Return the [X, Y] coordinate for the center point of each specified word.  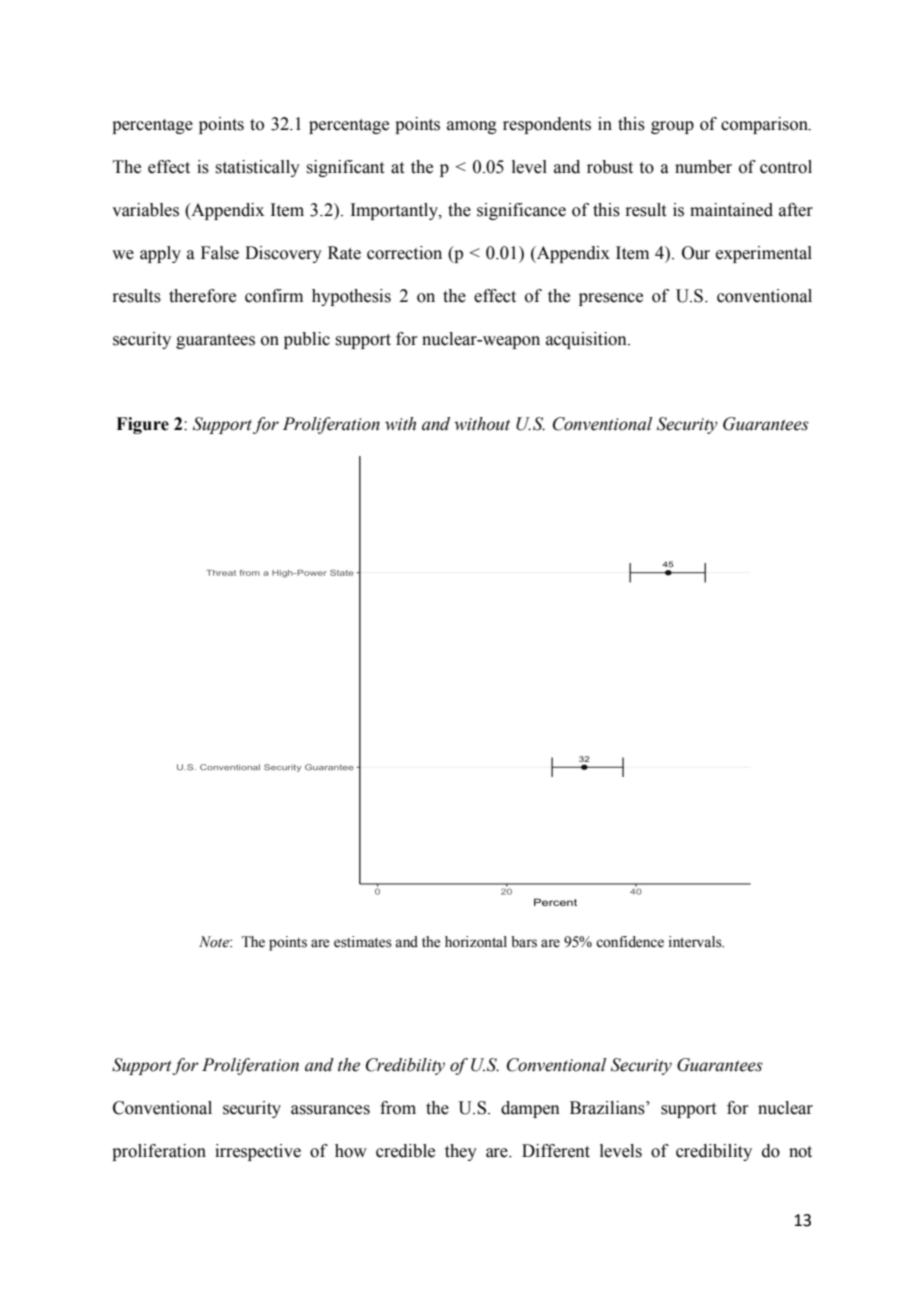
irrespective [258, 1152]
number [703, 167]
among [472, 127]
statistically [257, 168]
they [461, 1152]
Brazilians [608, 1108]
